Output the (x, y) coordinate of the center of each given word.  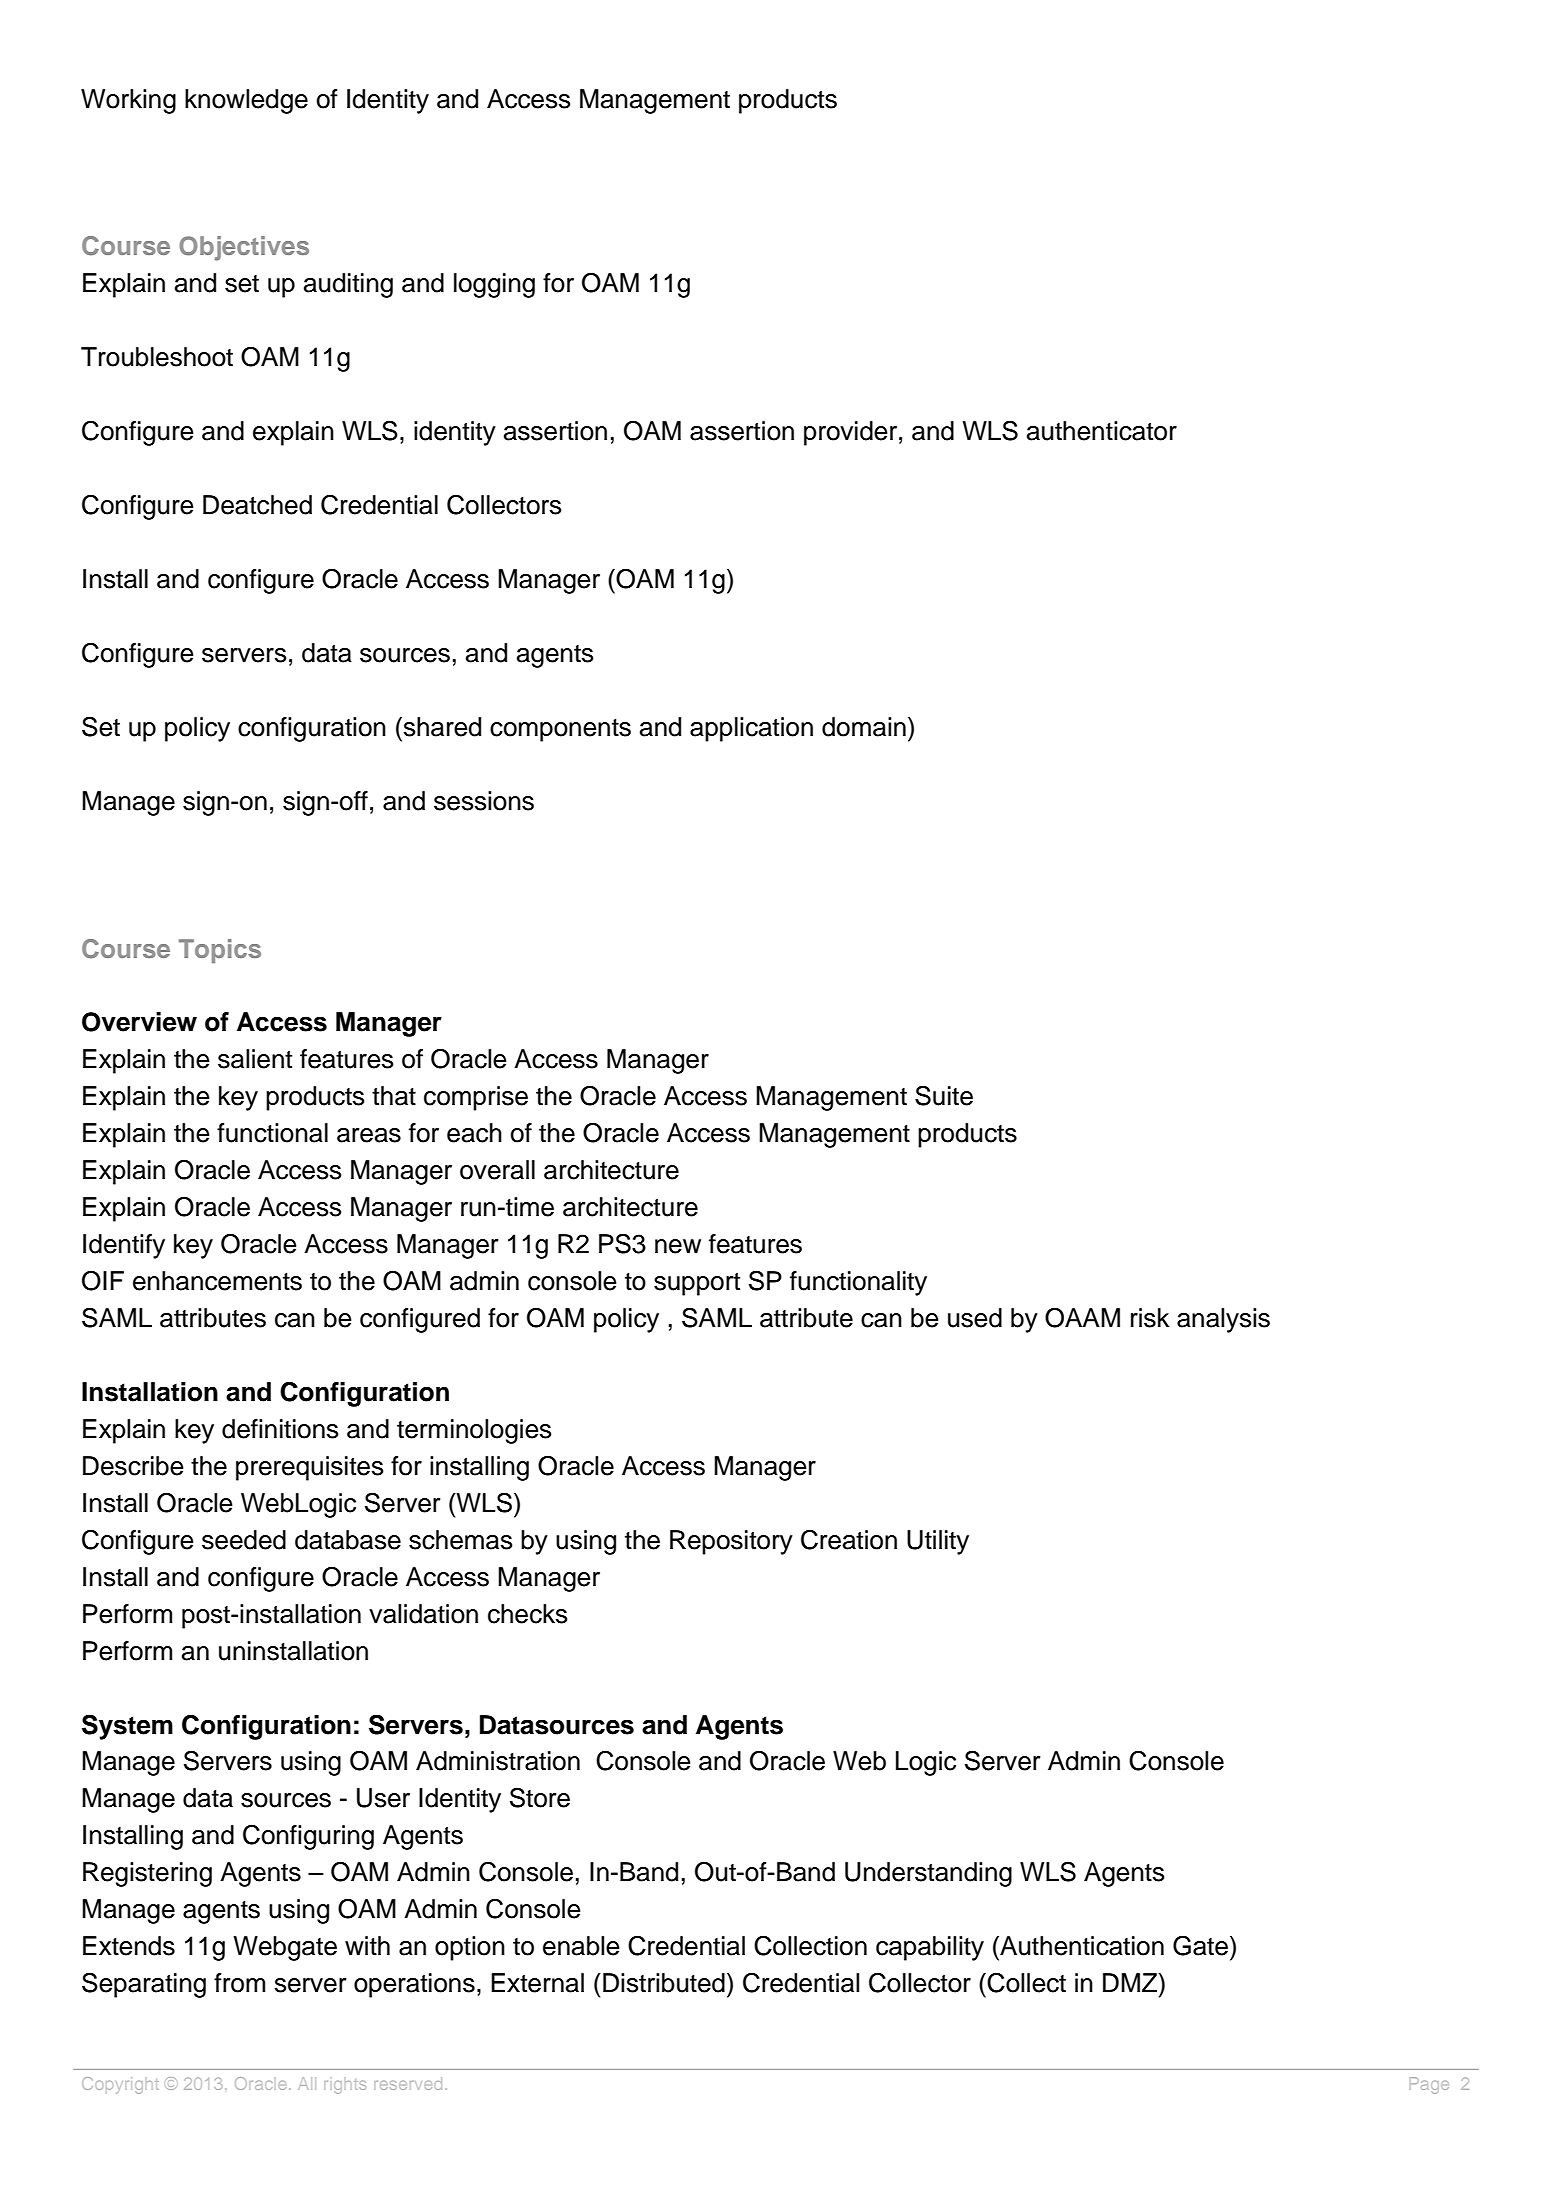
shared (441, 727)
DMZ (1131, 1982)
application (751, 729)
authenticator (1102, 431)
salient (255, 1059)
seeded (244, 1540)
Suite (944, 1095)
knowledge (246, 101)
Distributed (664, 1983)
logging (494, 285)
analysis (1223, 1320)
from (239, 1983)
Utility (938, 1542)
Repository (731, 1542)
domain (864, 727)
